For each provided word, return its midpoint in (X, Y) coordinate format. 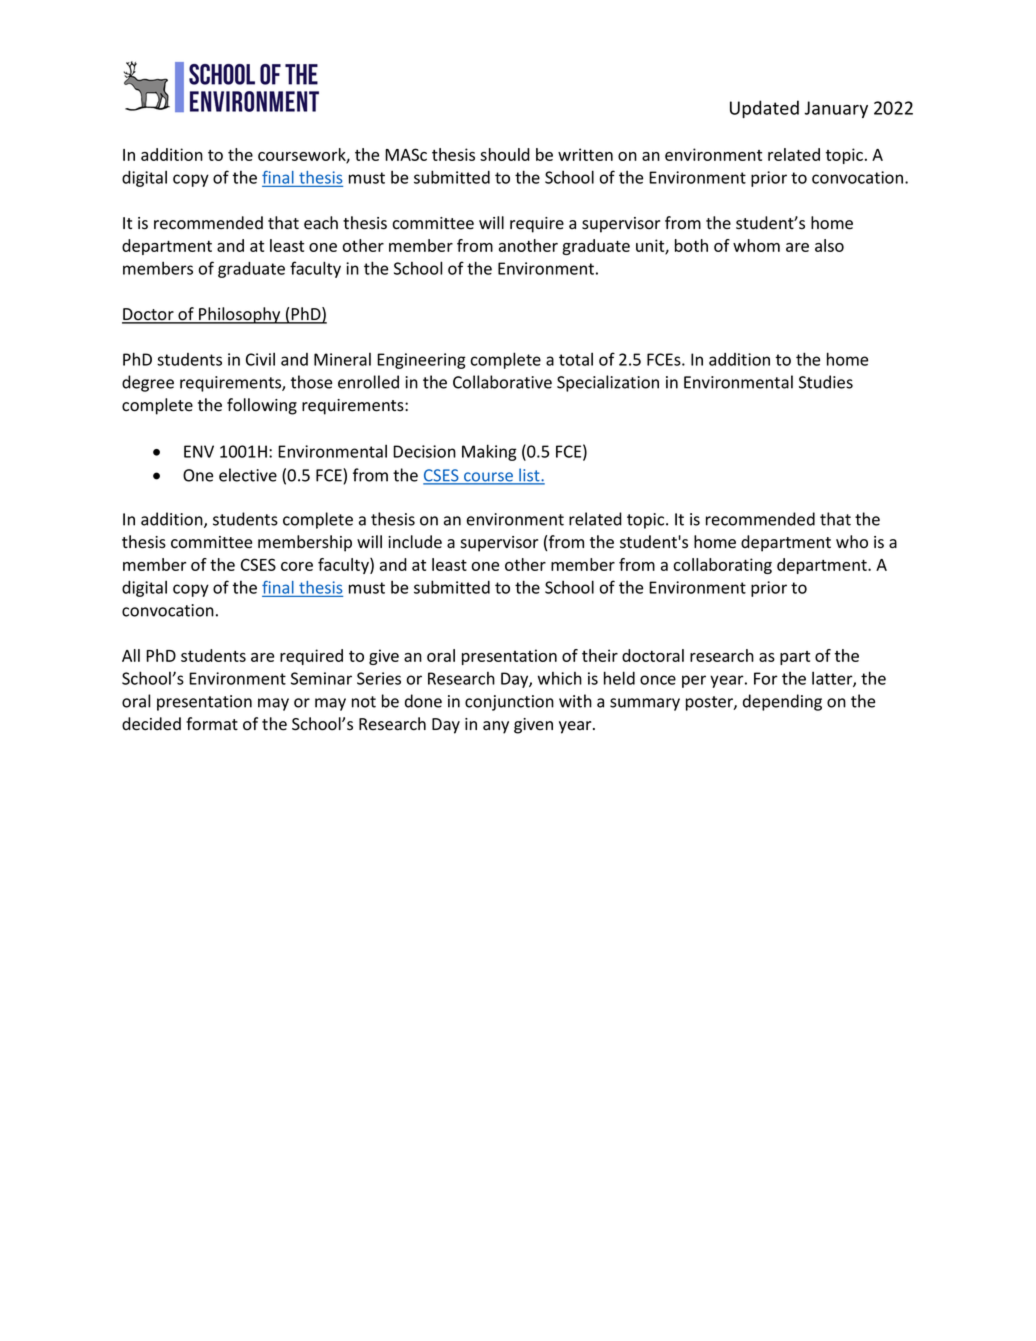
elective (248, 475)
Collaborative (502, 382)
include (415, 542)
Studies (826, 382)
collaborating (722, 566)
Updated (764, 109)
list (529, 476)
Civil (260, 359)
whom (756, 245)
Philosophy (240, 315)
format (212, 724)
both (691, 245)
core (297, 566)
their (600, 655)
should (505, 154)
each (321, 223)
